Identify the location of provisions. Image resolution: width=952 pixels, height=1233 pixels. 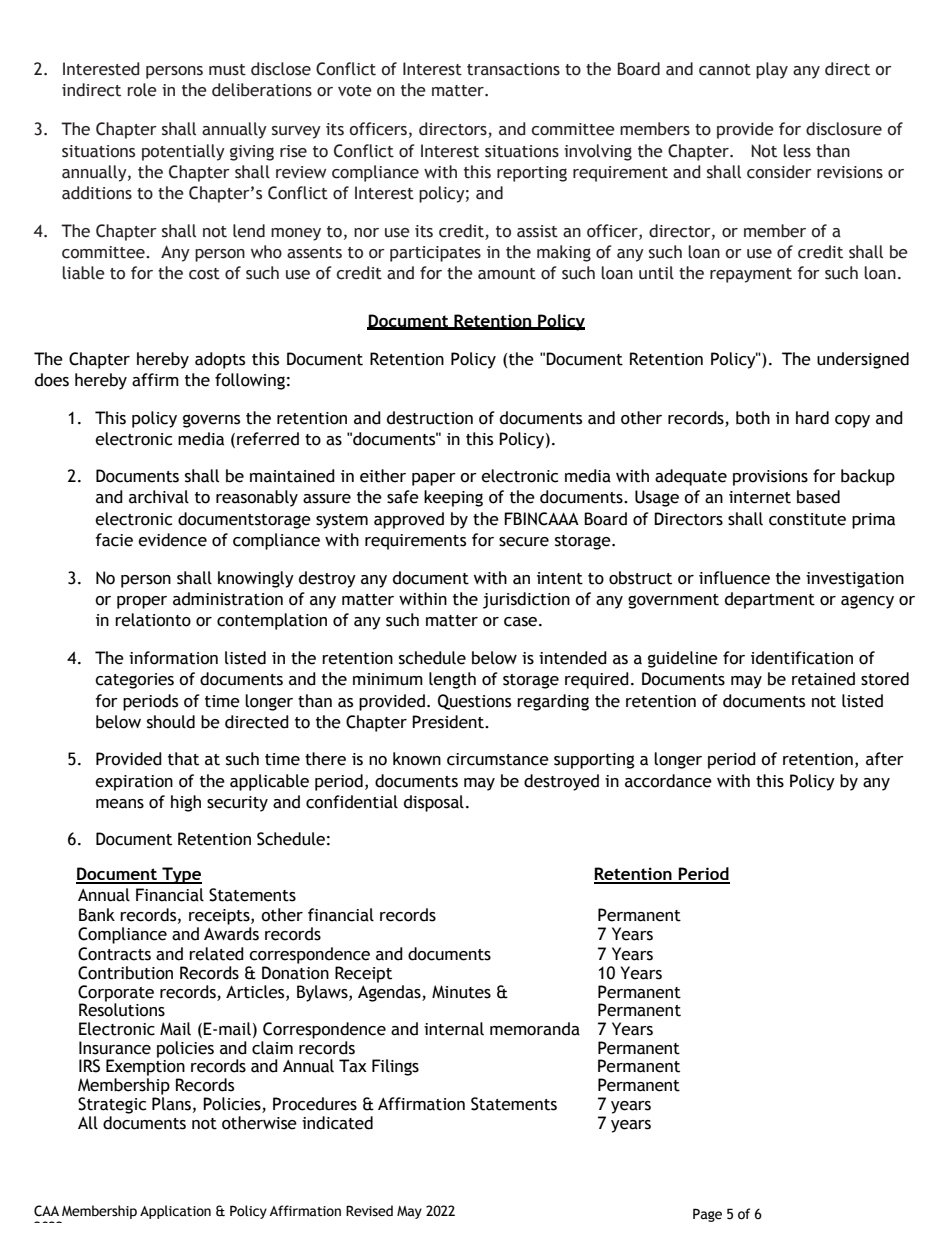
(770, 478).
